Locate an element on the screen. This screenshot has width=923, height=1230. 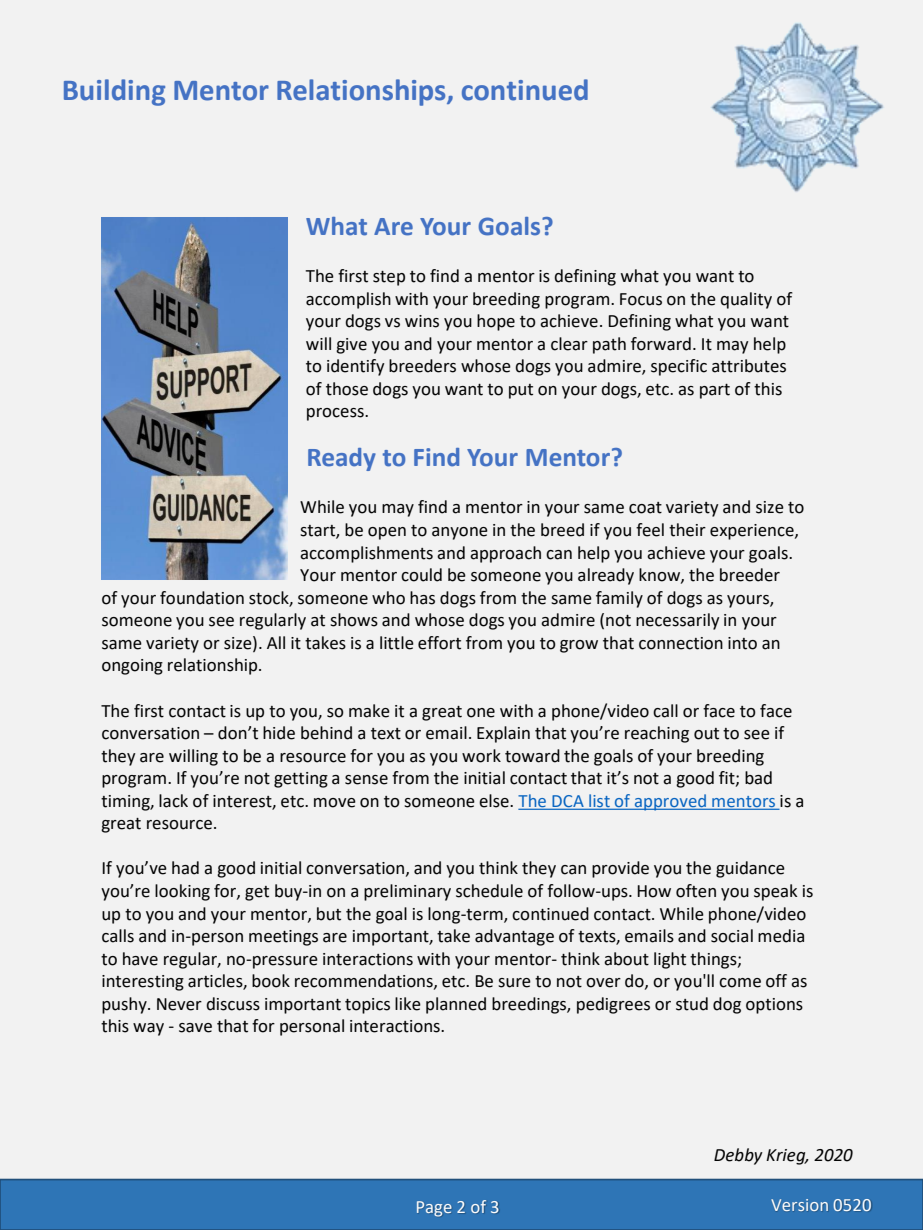
looking is located at coordinates (182, 892).
